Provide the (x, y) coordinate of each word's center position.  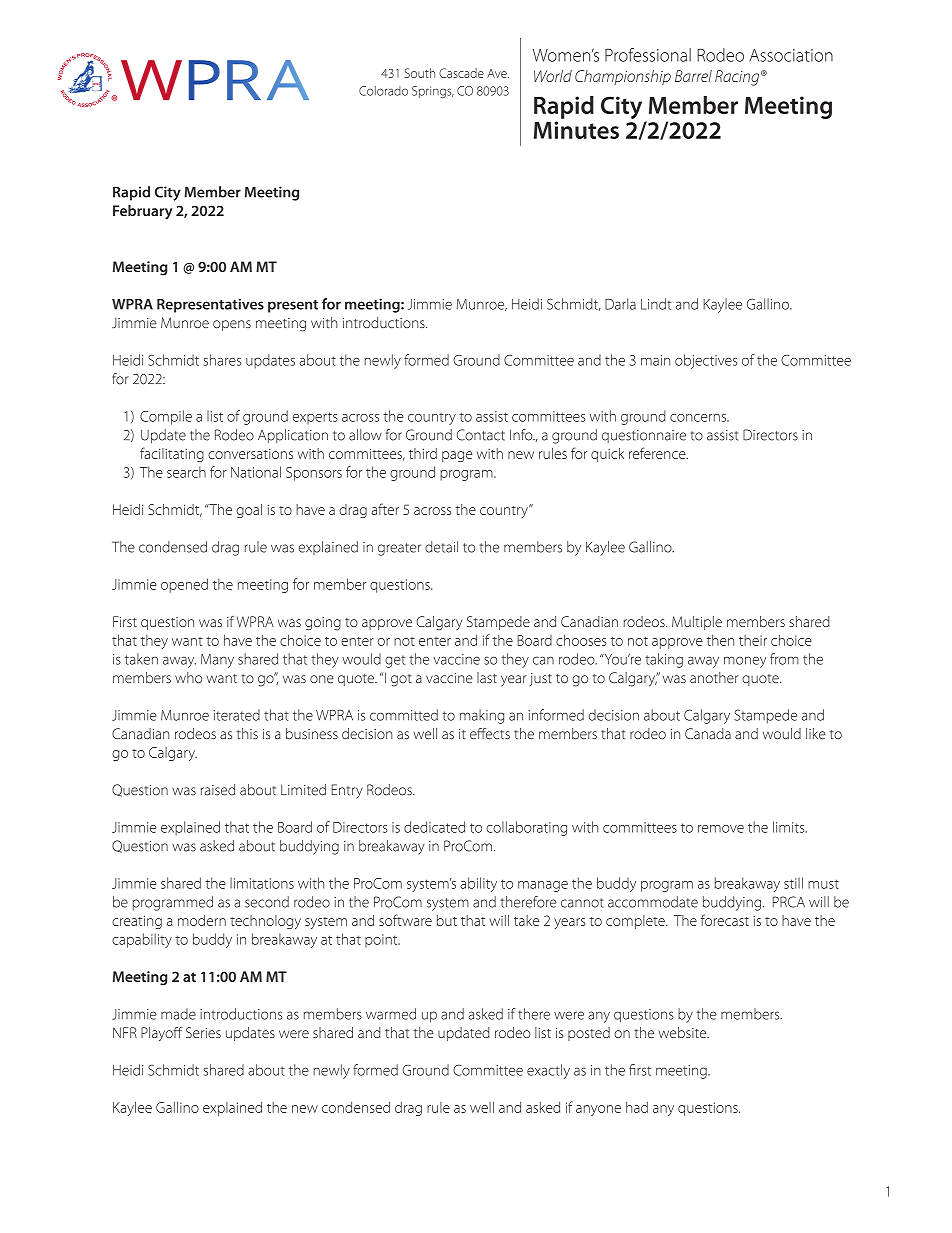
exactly (548, 1071)
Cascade (461, 73)
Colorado (383, 91)
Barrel (693, 76)
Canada (708, 733)
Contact (481, 435)
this (247, 733)
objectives (706, 361)
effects (490, 733)
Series (203, 1032)
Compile (166, 417)
